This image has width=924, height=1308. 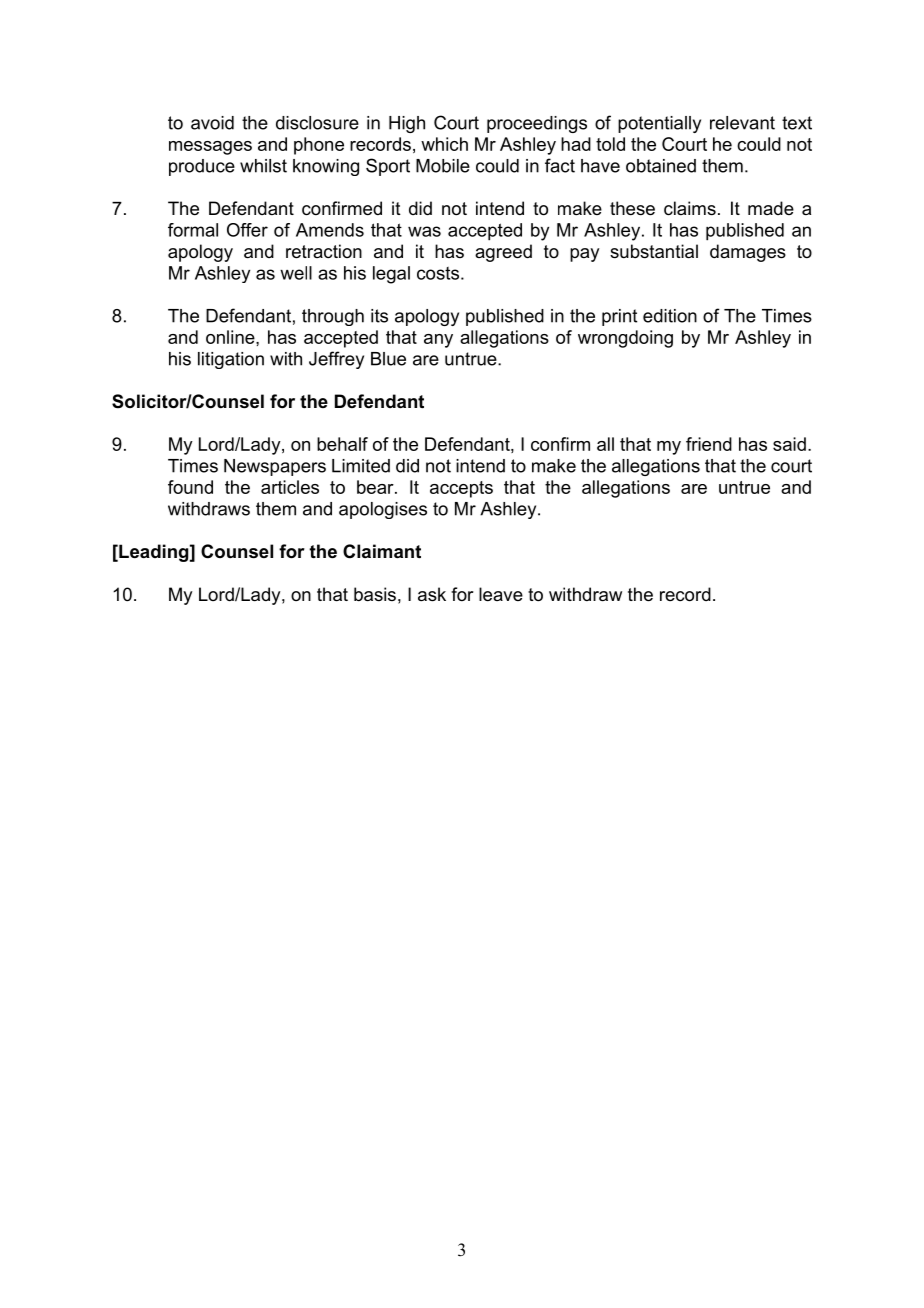 What do you see at coordinates (461, 489) in the image?
I see `accepts` at bounding box center [461, 489].
